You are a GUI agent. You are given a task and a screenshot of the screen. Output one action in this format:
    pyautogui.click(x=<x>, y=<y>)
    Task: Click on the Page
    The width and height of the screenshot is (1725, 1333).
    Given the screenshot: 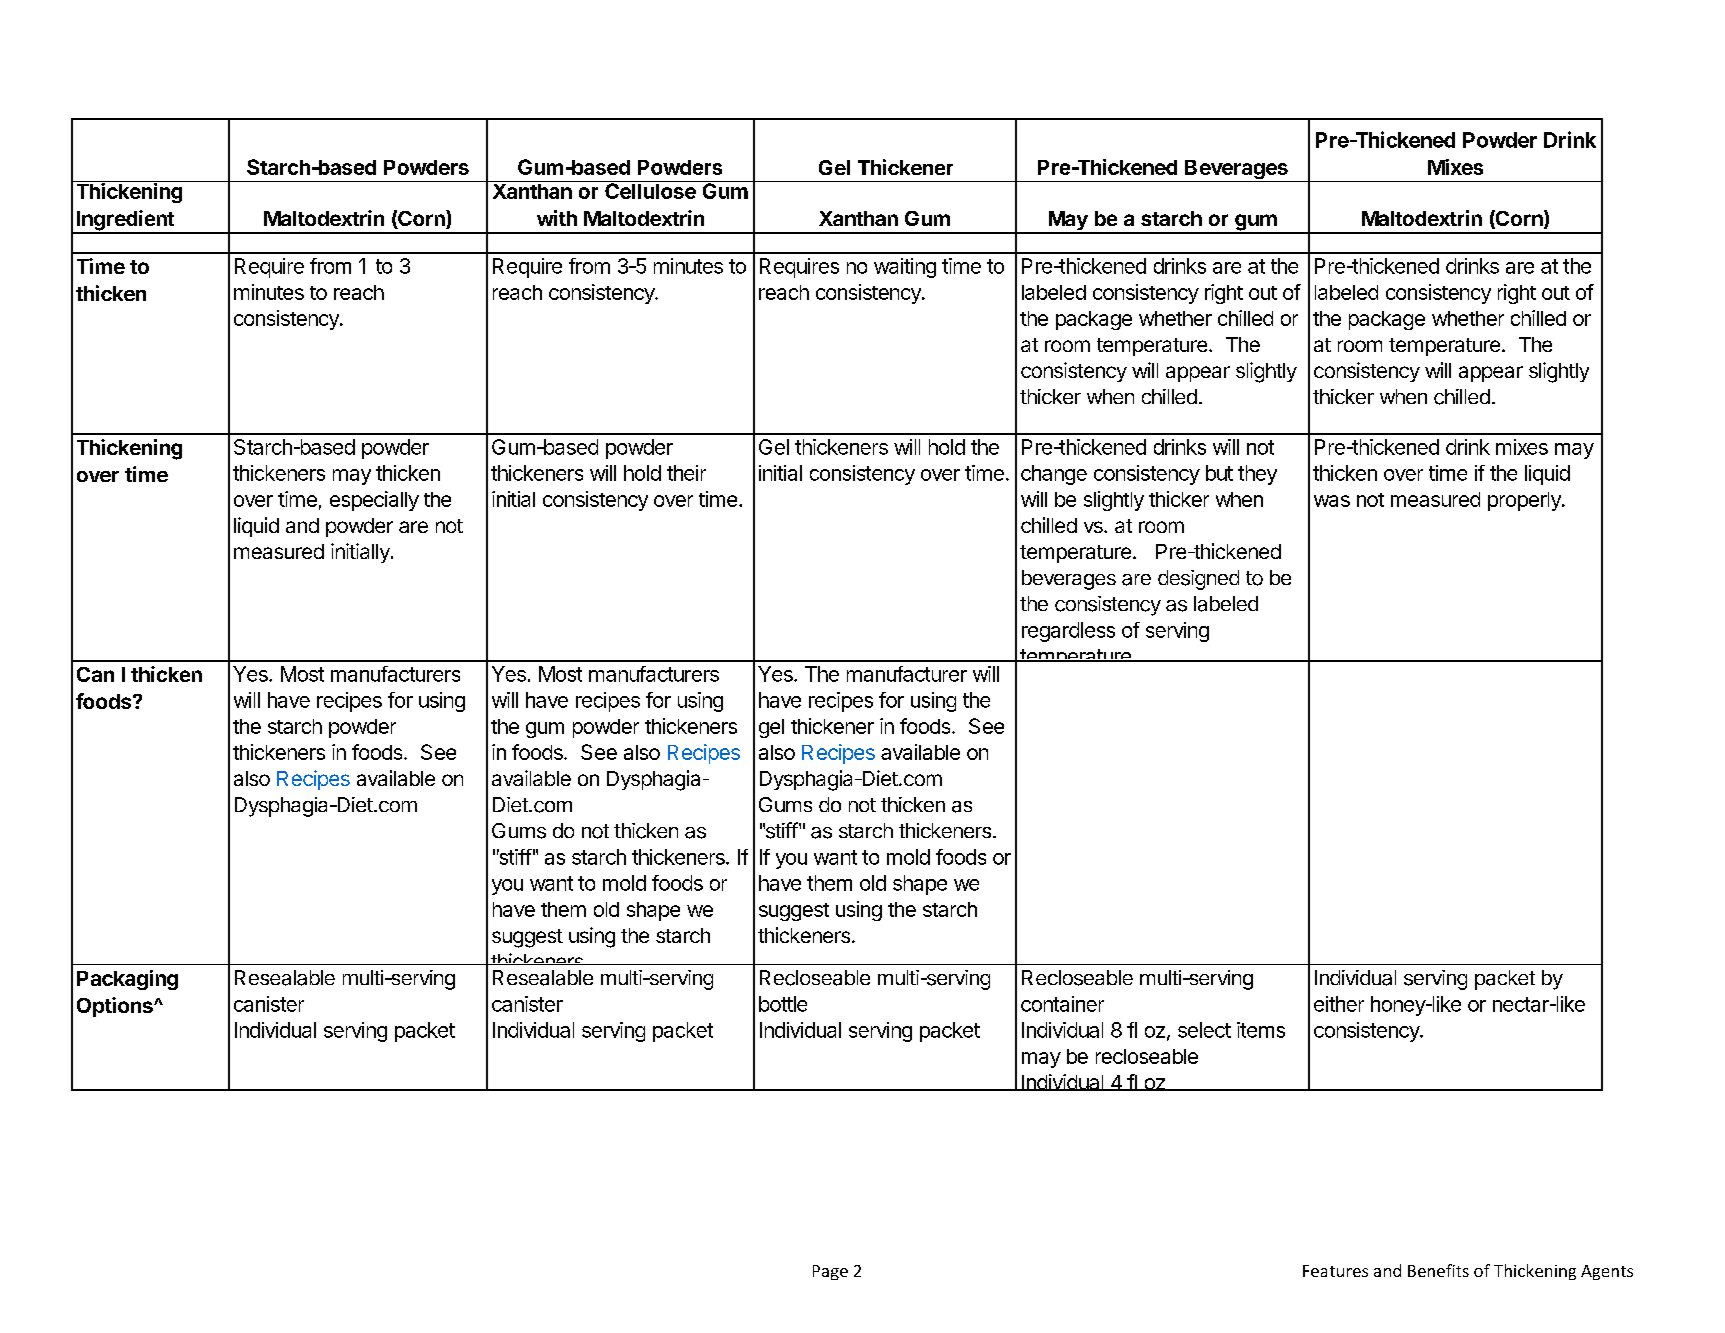 What is the action you would take?
    pyautogui.click(x=830, y=1272)
